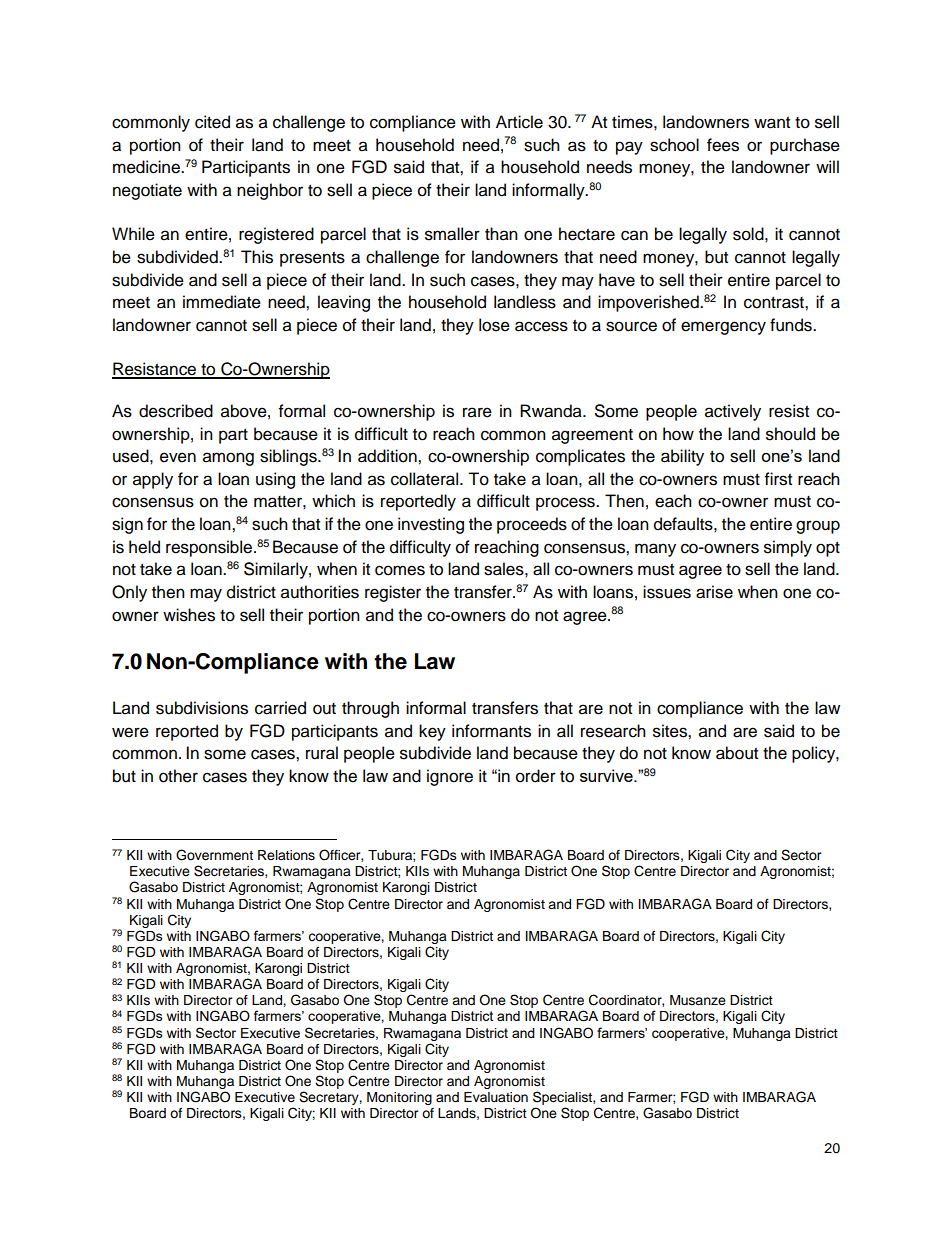  I want to click on about, so click(737, 753).
